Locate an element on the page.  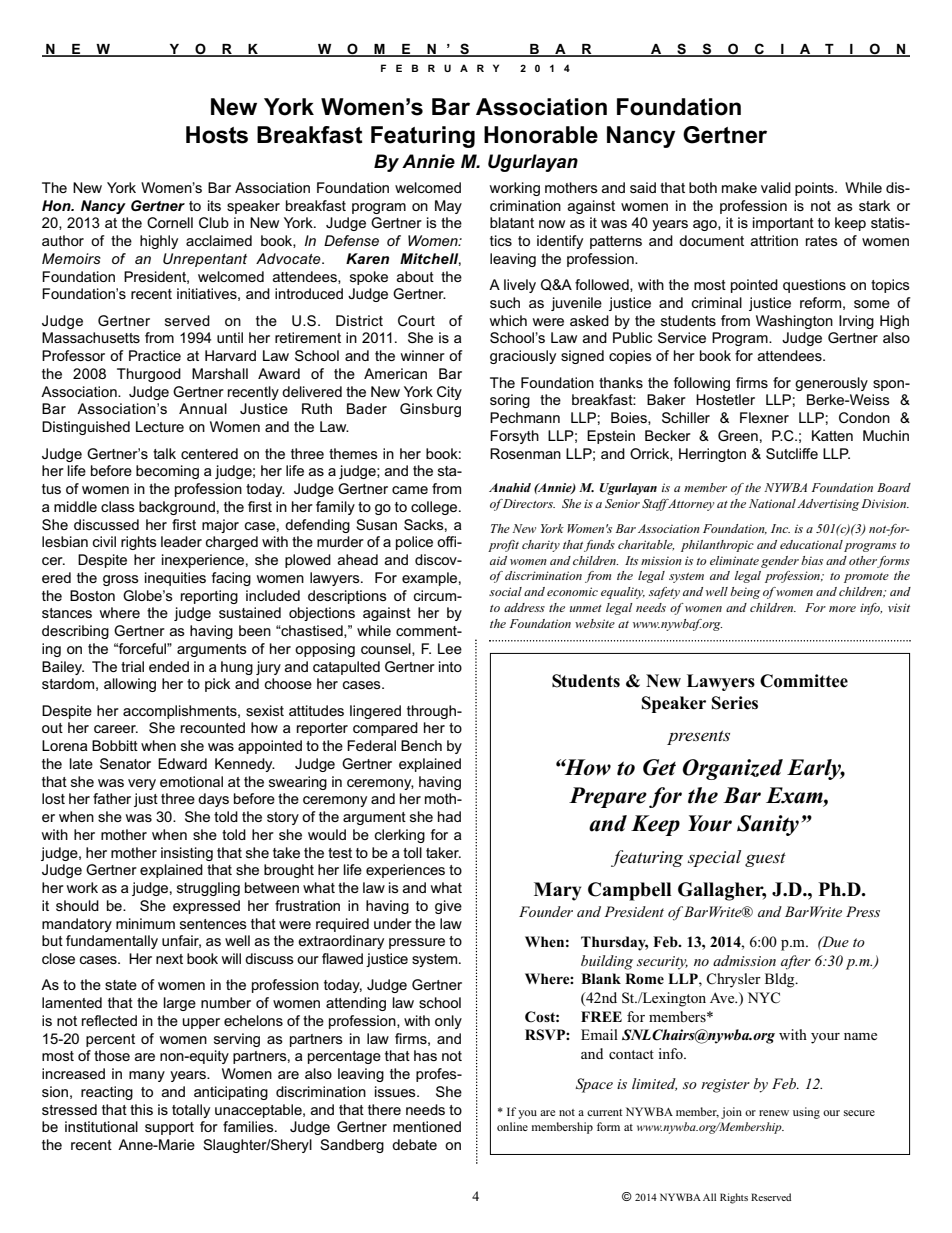
Bench is located at coordinates (421, 745).
